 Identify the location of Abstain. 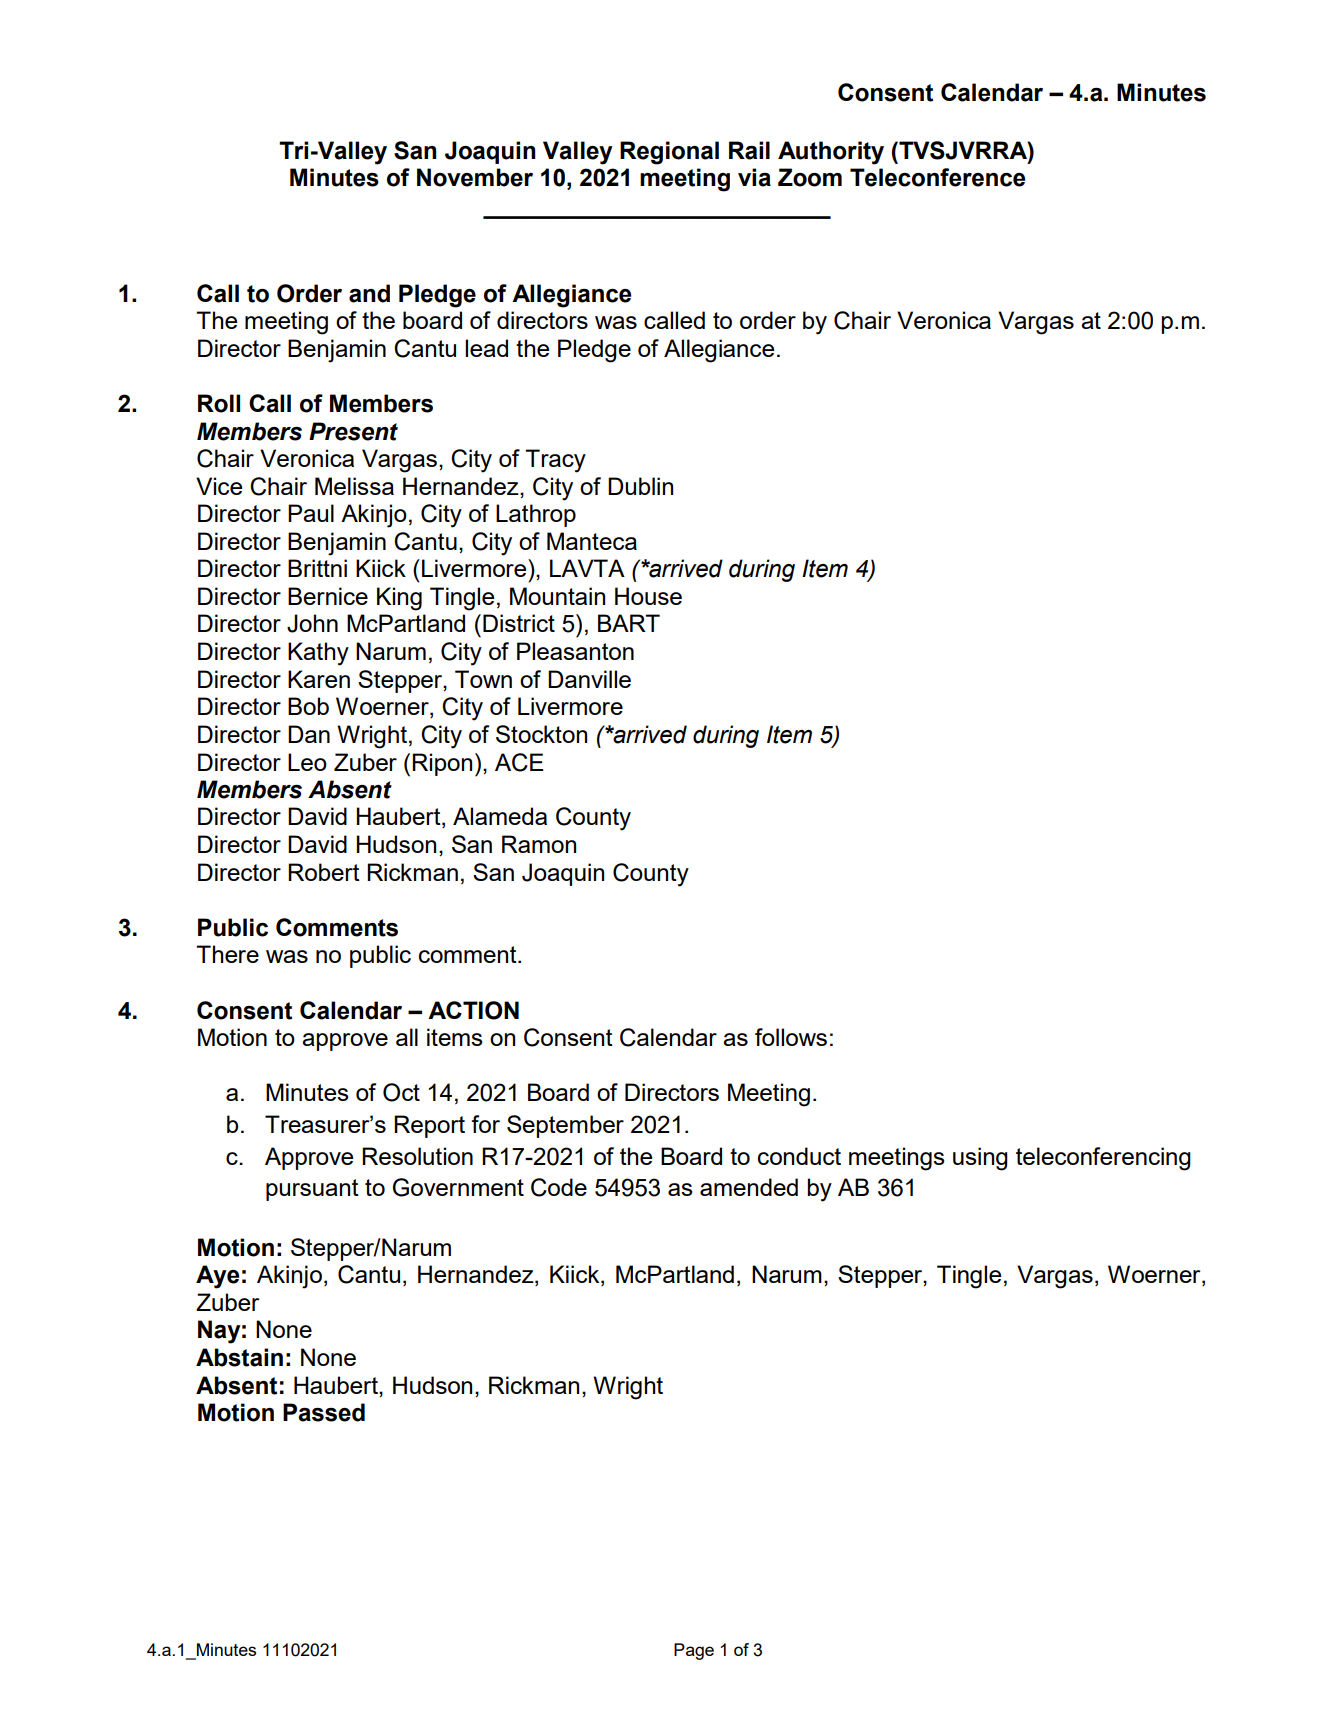
(239, 1357).
